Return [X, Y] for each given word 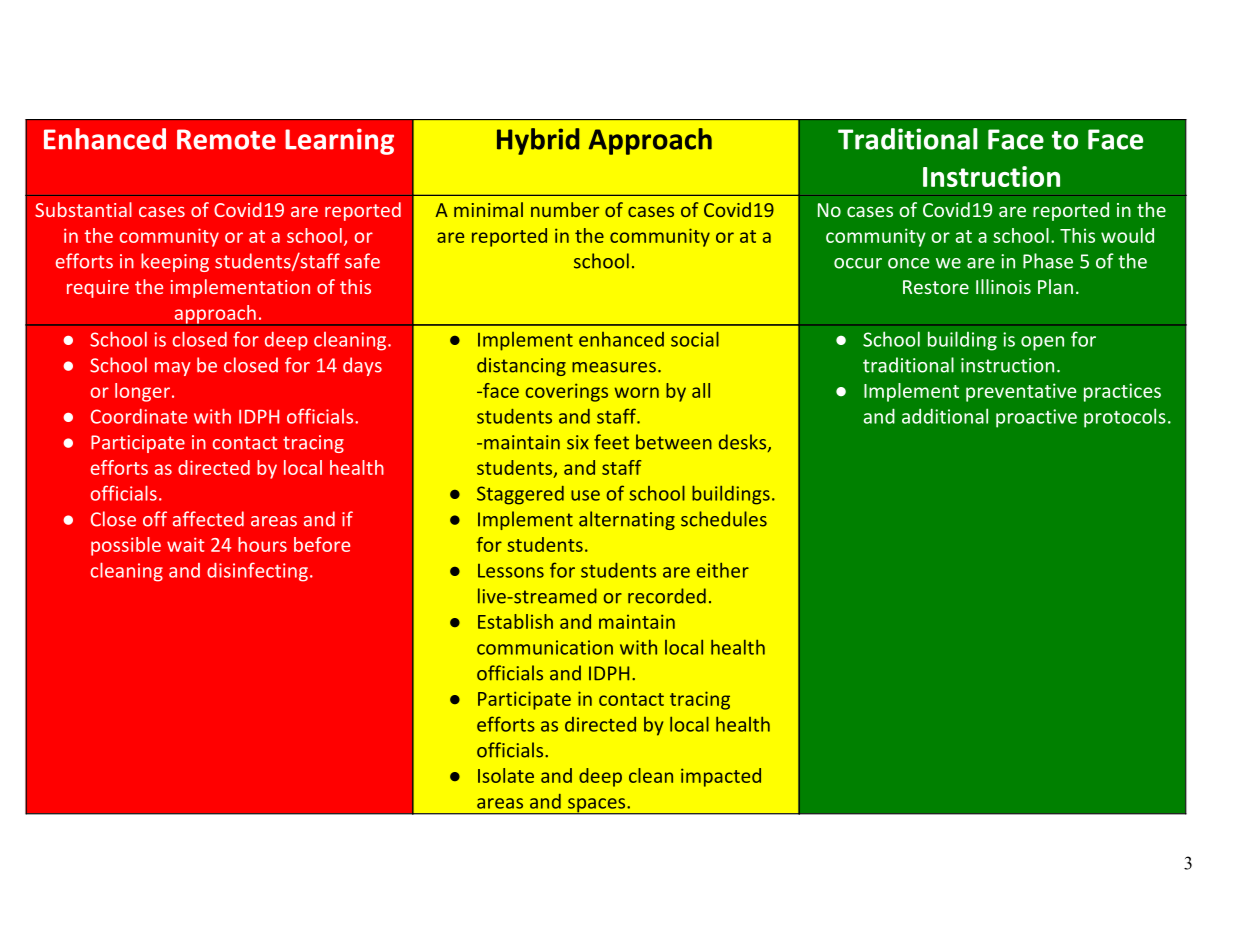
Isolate [506, 775]
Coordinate [139, 416]
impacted [721, 777]
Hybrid [538, 141]
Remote [226, 139]
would [1127, 235]
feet [611, 442]
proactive [1036, 418]
